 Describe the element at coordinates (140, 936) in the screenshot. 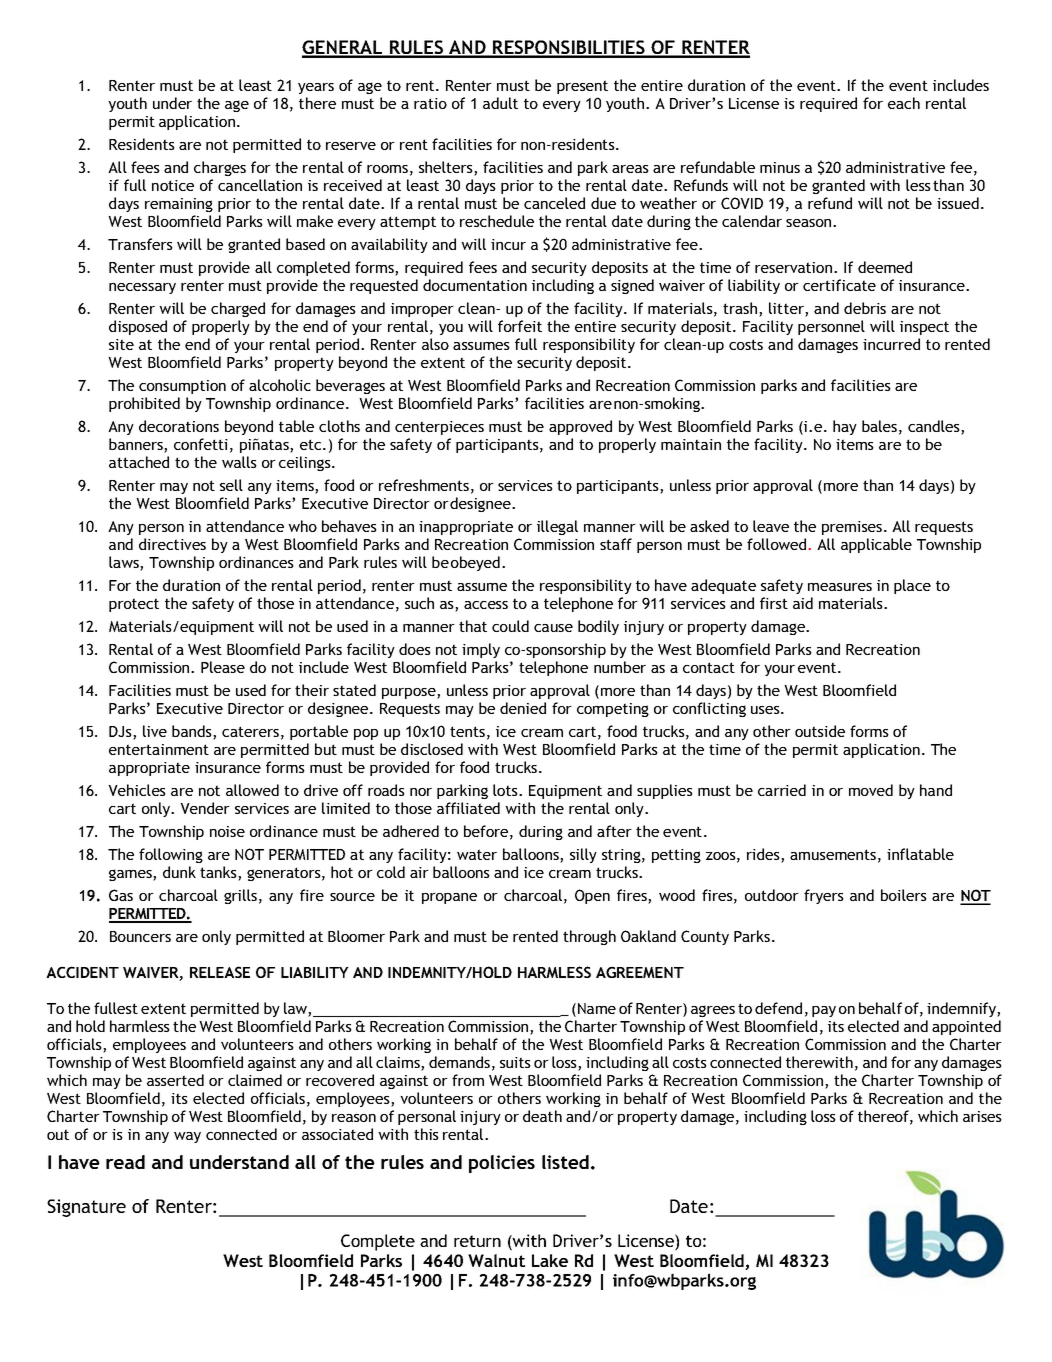

I see `Bouncers` at that location.
